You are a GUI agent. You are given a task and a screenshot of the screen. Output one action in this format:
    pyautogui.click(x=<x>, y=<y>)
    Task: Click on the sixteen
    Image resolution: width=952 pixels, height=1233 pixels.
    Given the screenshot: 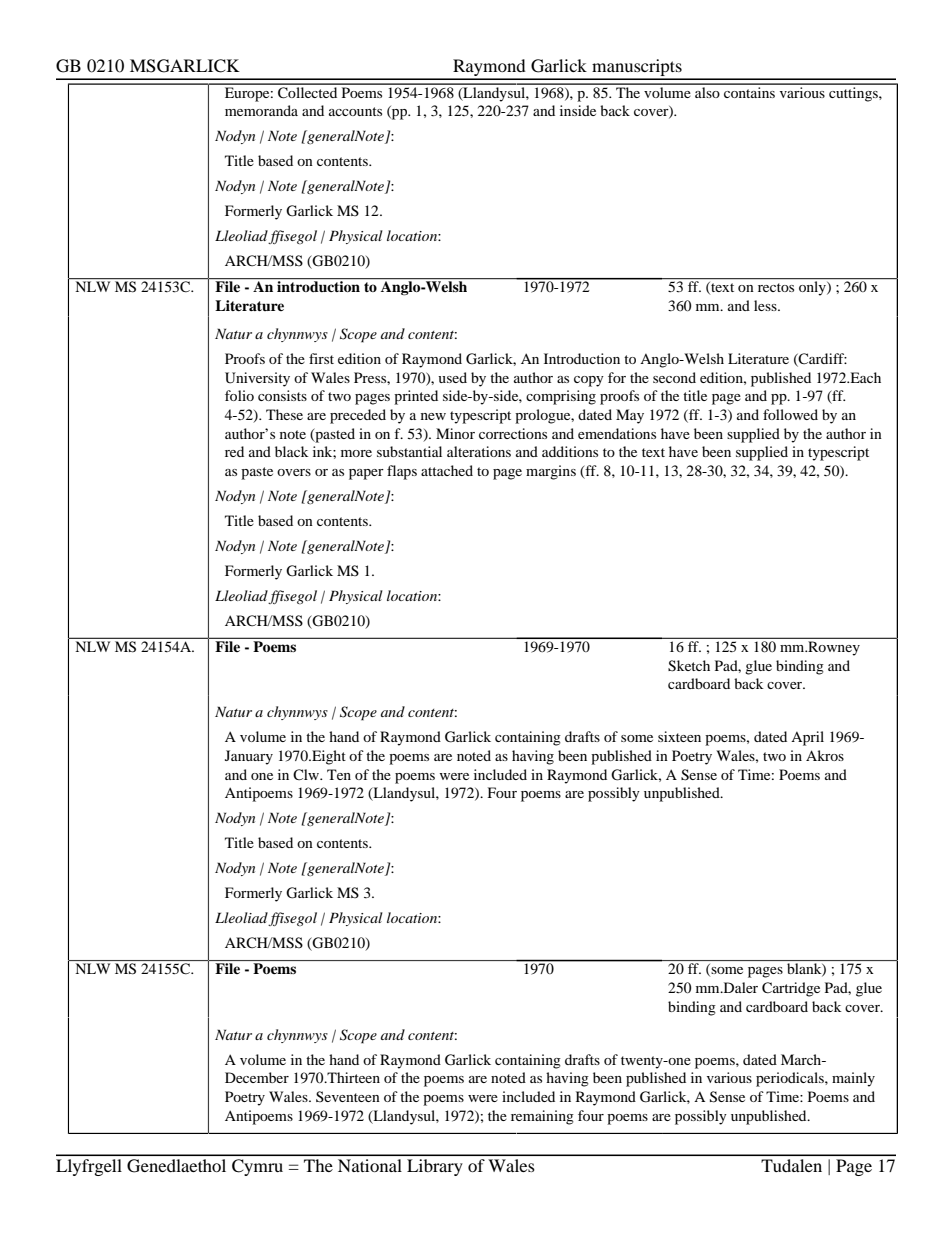 What is the action you would take?
    pyautogui.click(x=679, y=736)
